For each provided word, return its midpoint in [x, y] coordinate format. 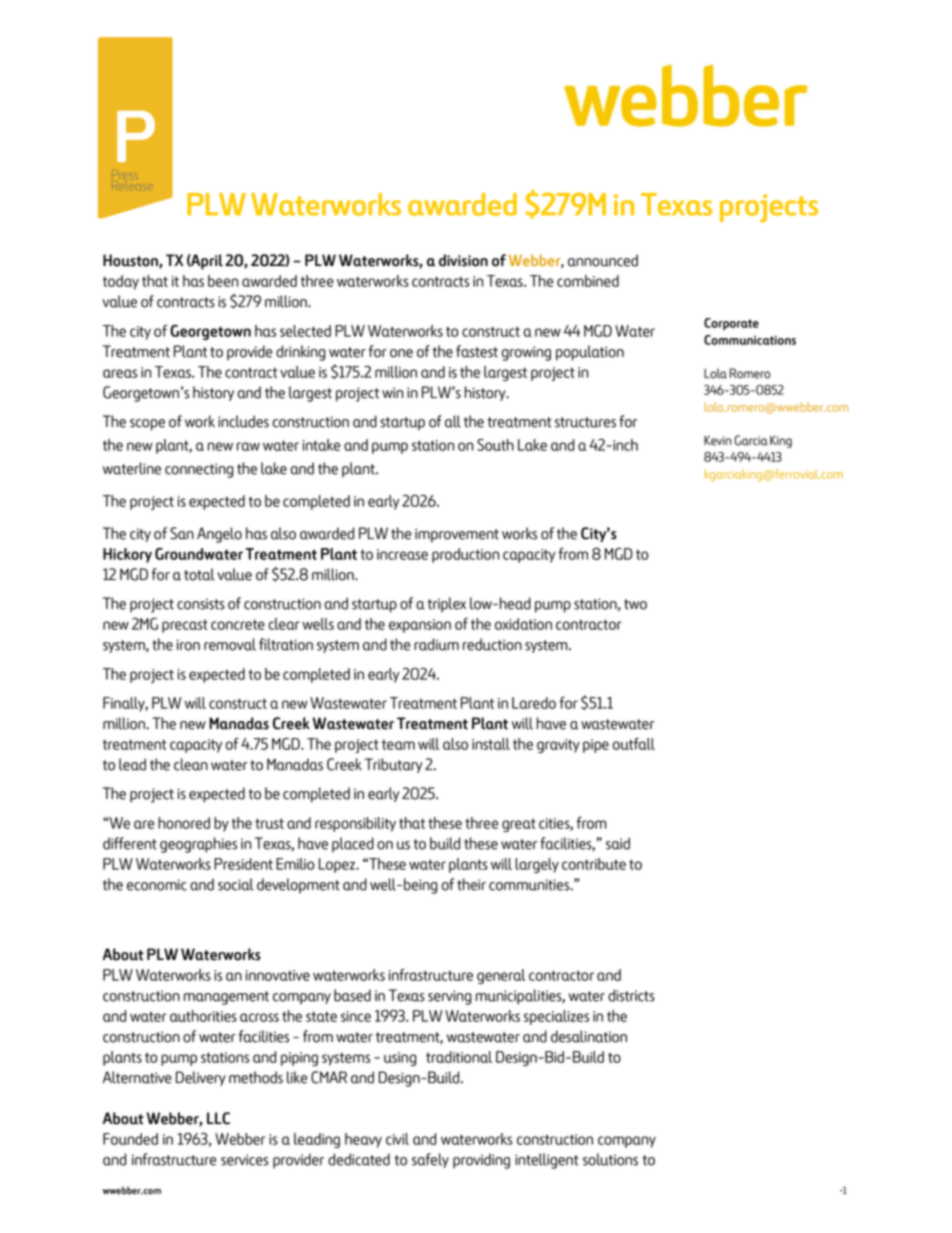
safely [430, 1160]
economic [157, 885]
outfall [634, 744]
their [471, 884]
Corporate [731, 324]
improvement [457, 535]
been [223, 281]
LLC [218, 1118]
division [463, 260]
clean [191, 764]
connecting [199, 470]
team [398, 744]
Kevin [717, 440]
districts [631, 995]
